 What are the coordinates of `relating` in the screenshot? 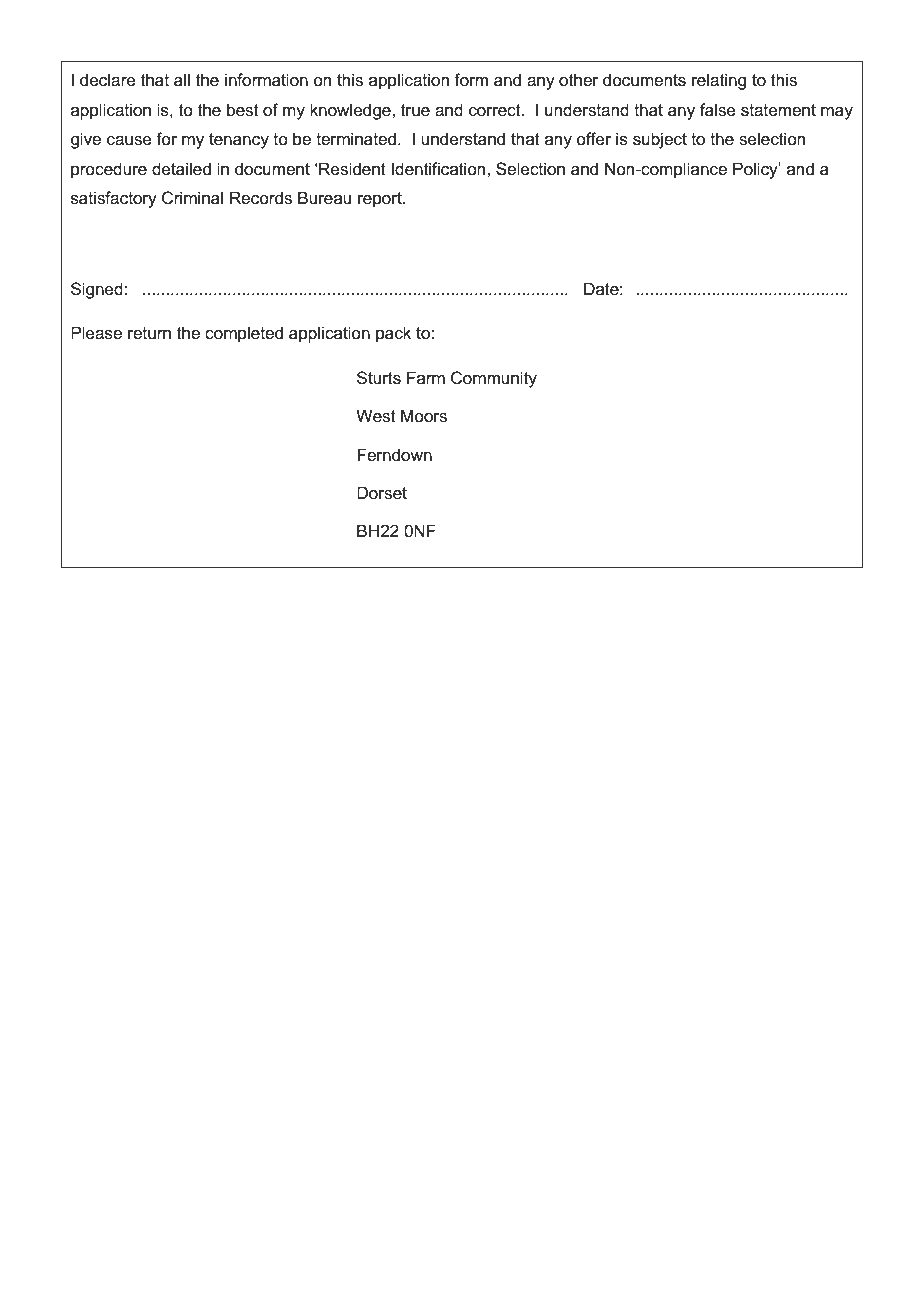 It's located at (719, 81).
